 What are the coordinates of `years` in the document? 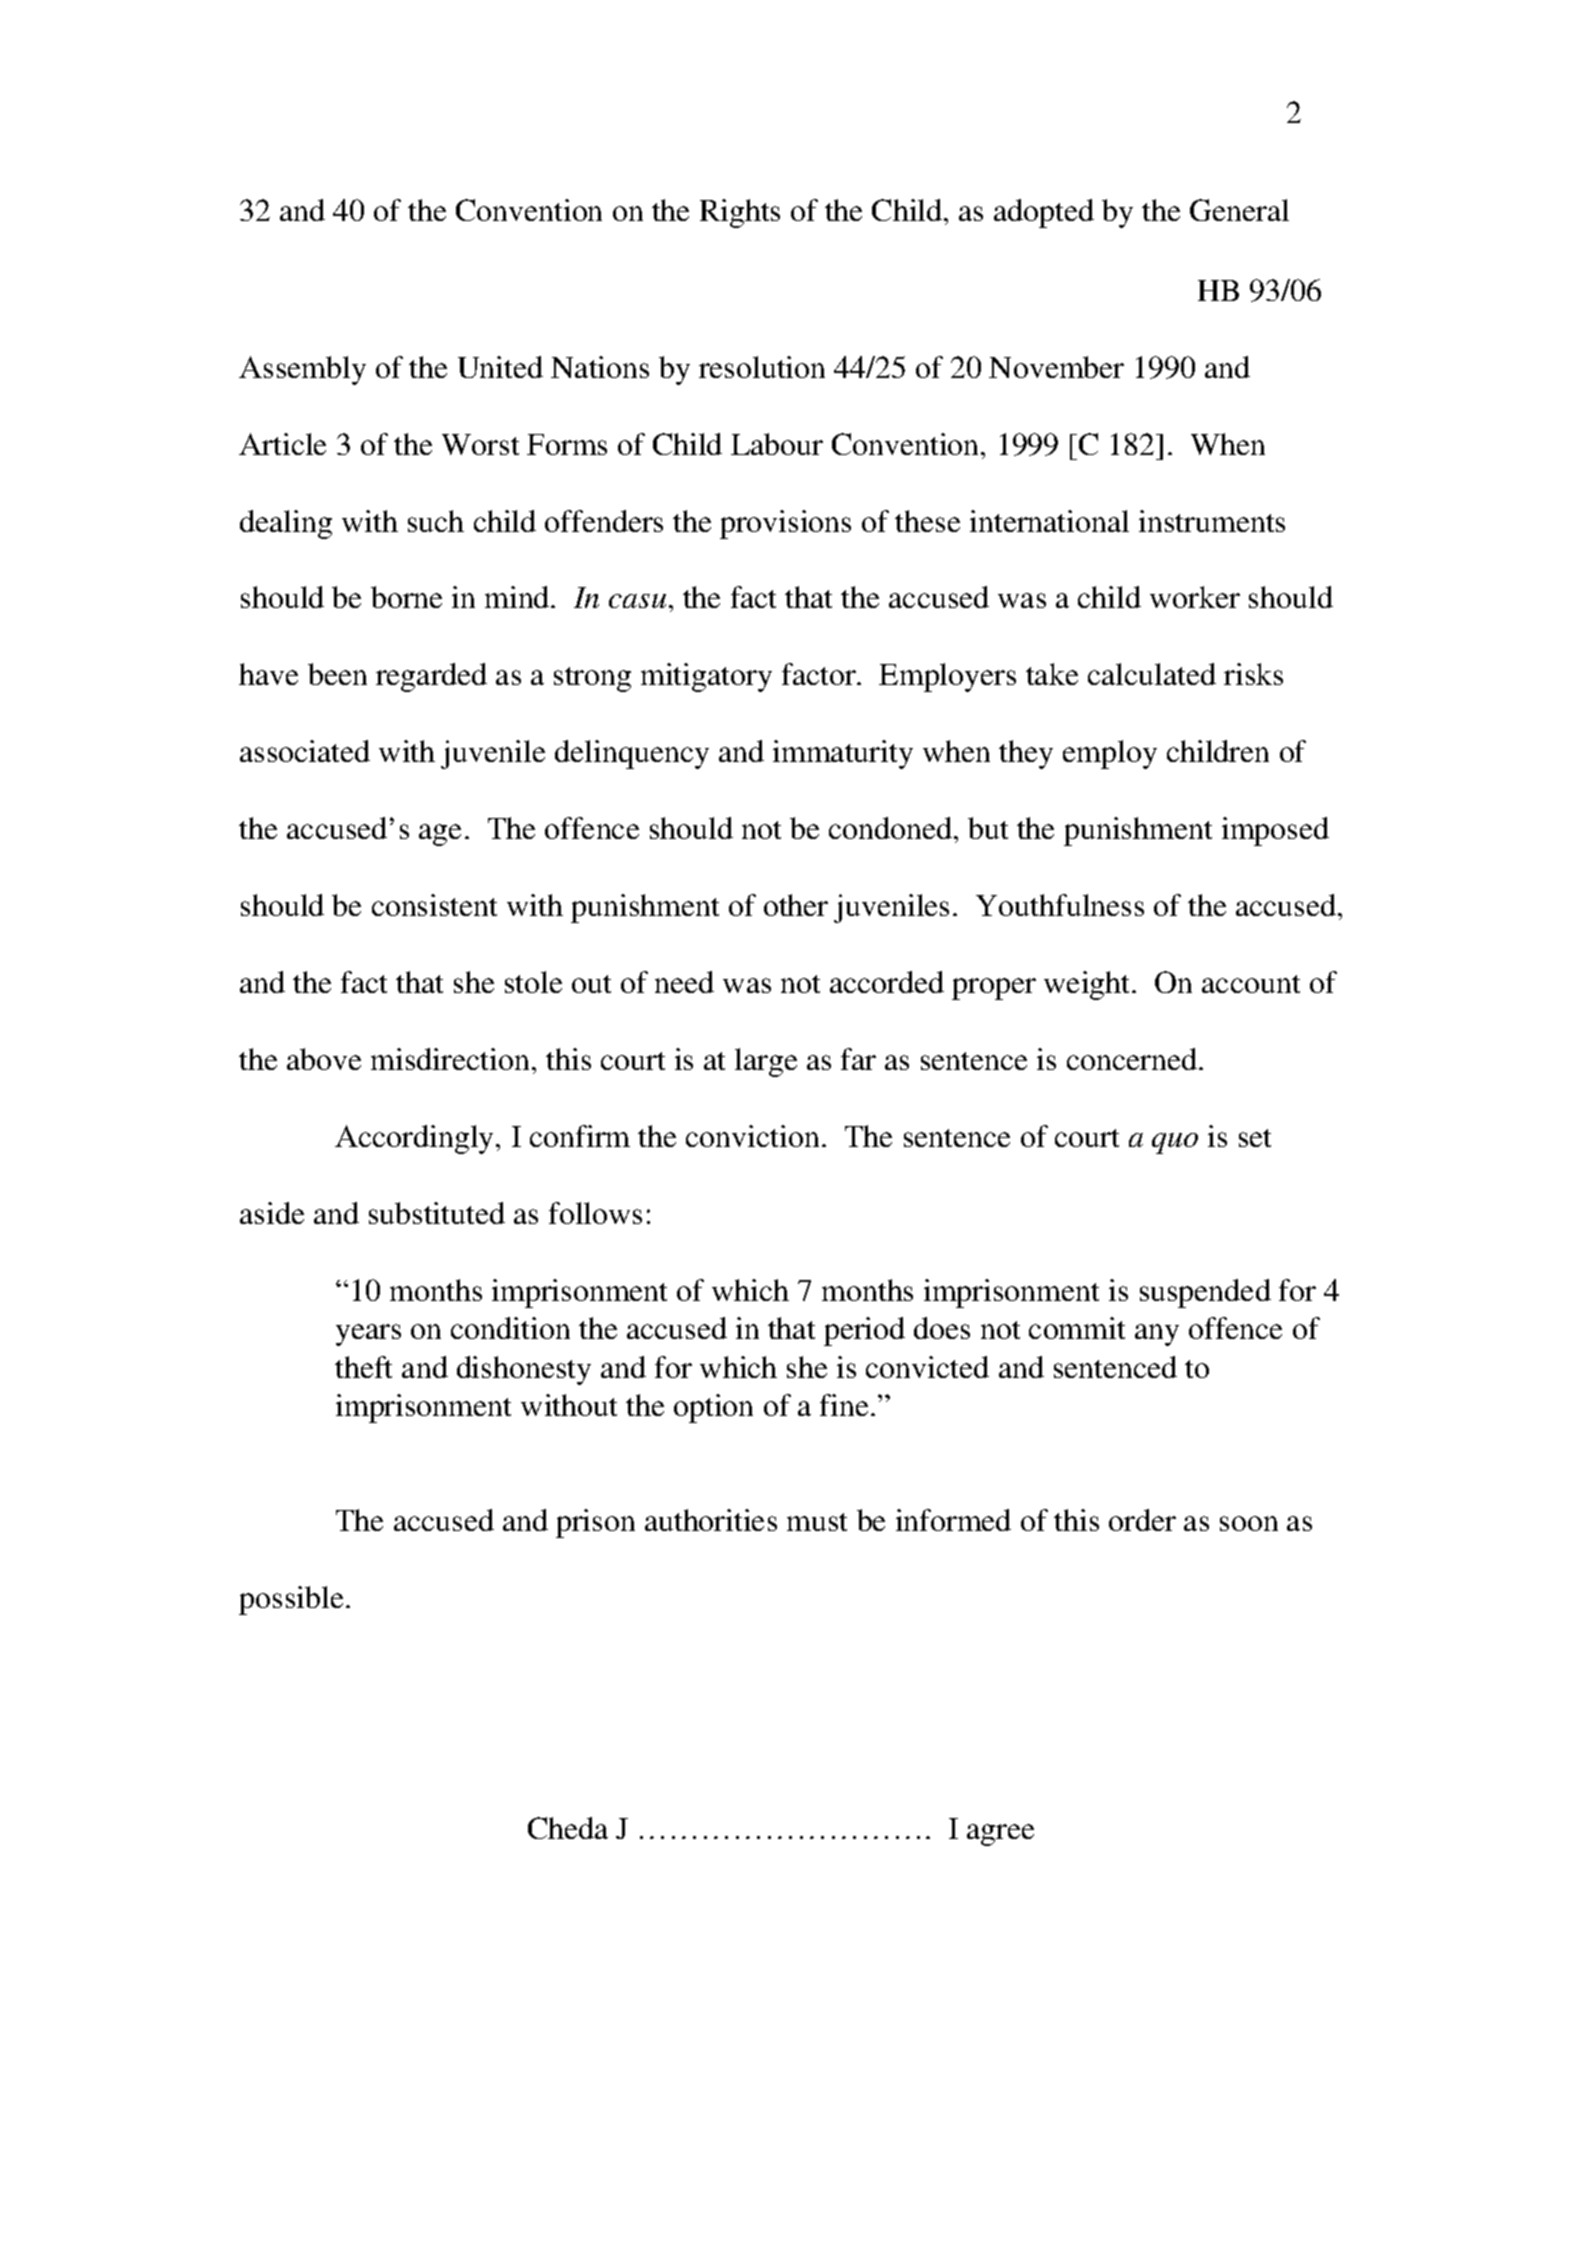 It's located at (368, 1335).
